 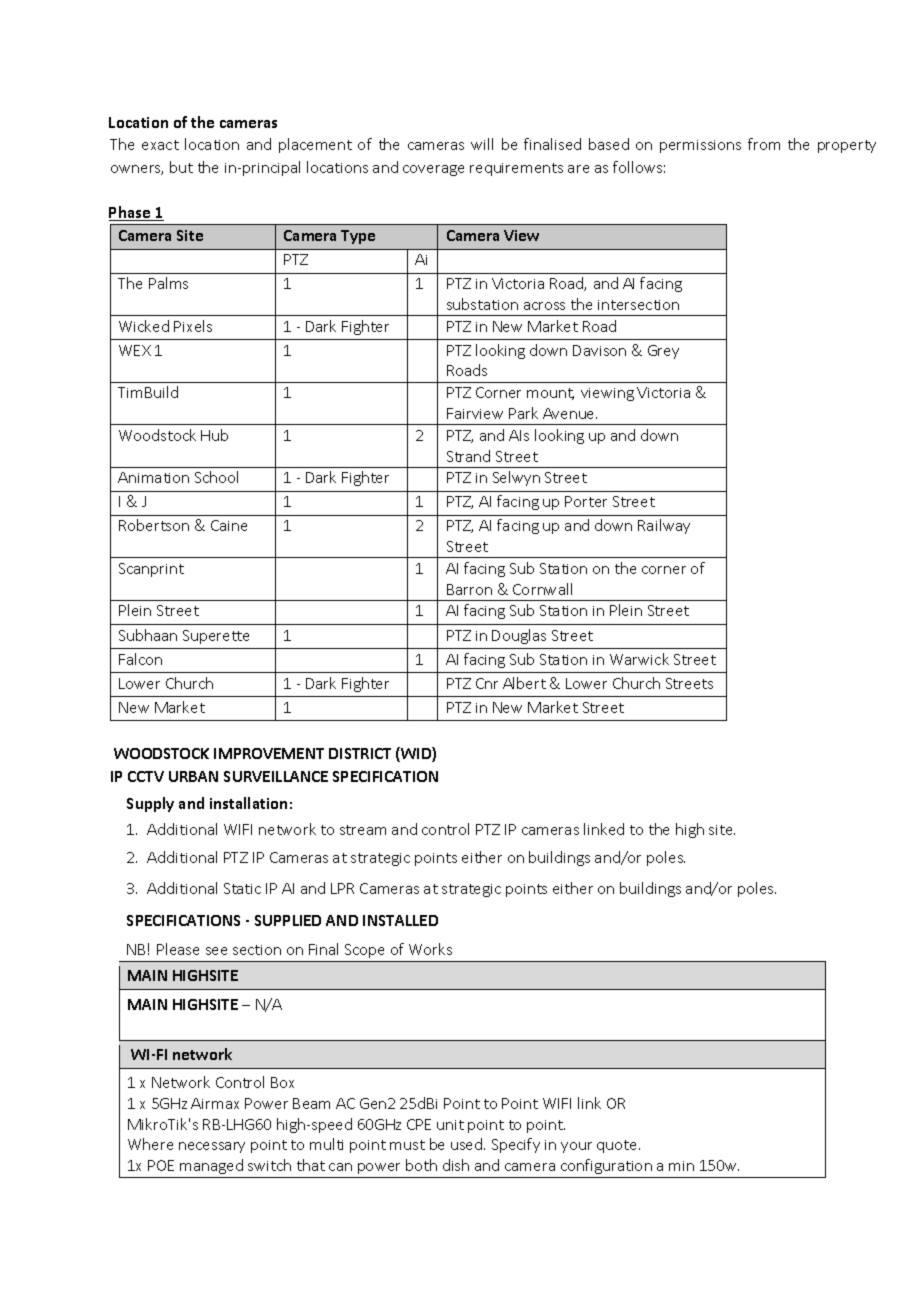 What do you see at coordinates (212, 1147) in the image?
I see `necessary` at bounding box center [212, 1147].
